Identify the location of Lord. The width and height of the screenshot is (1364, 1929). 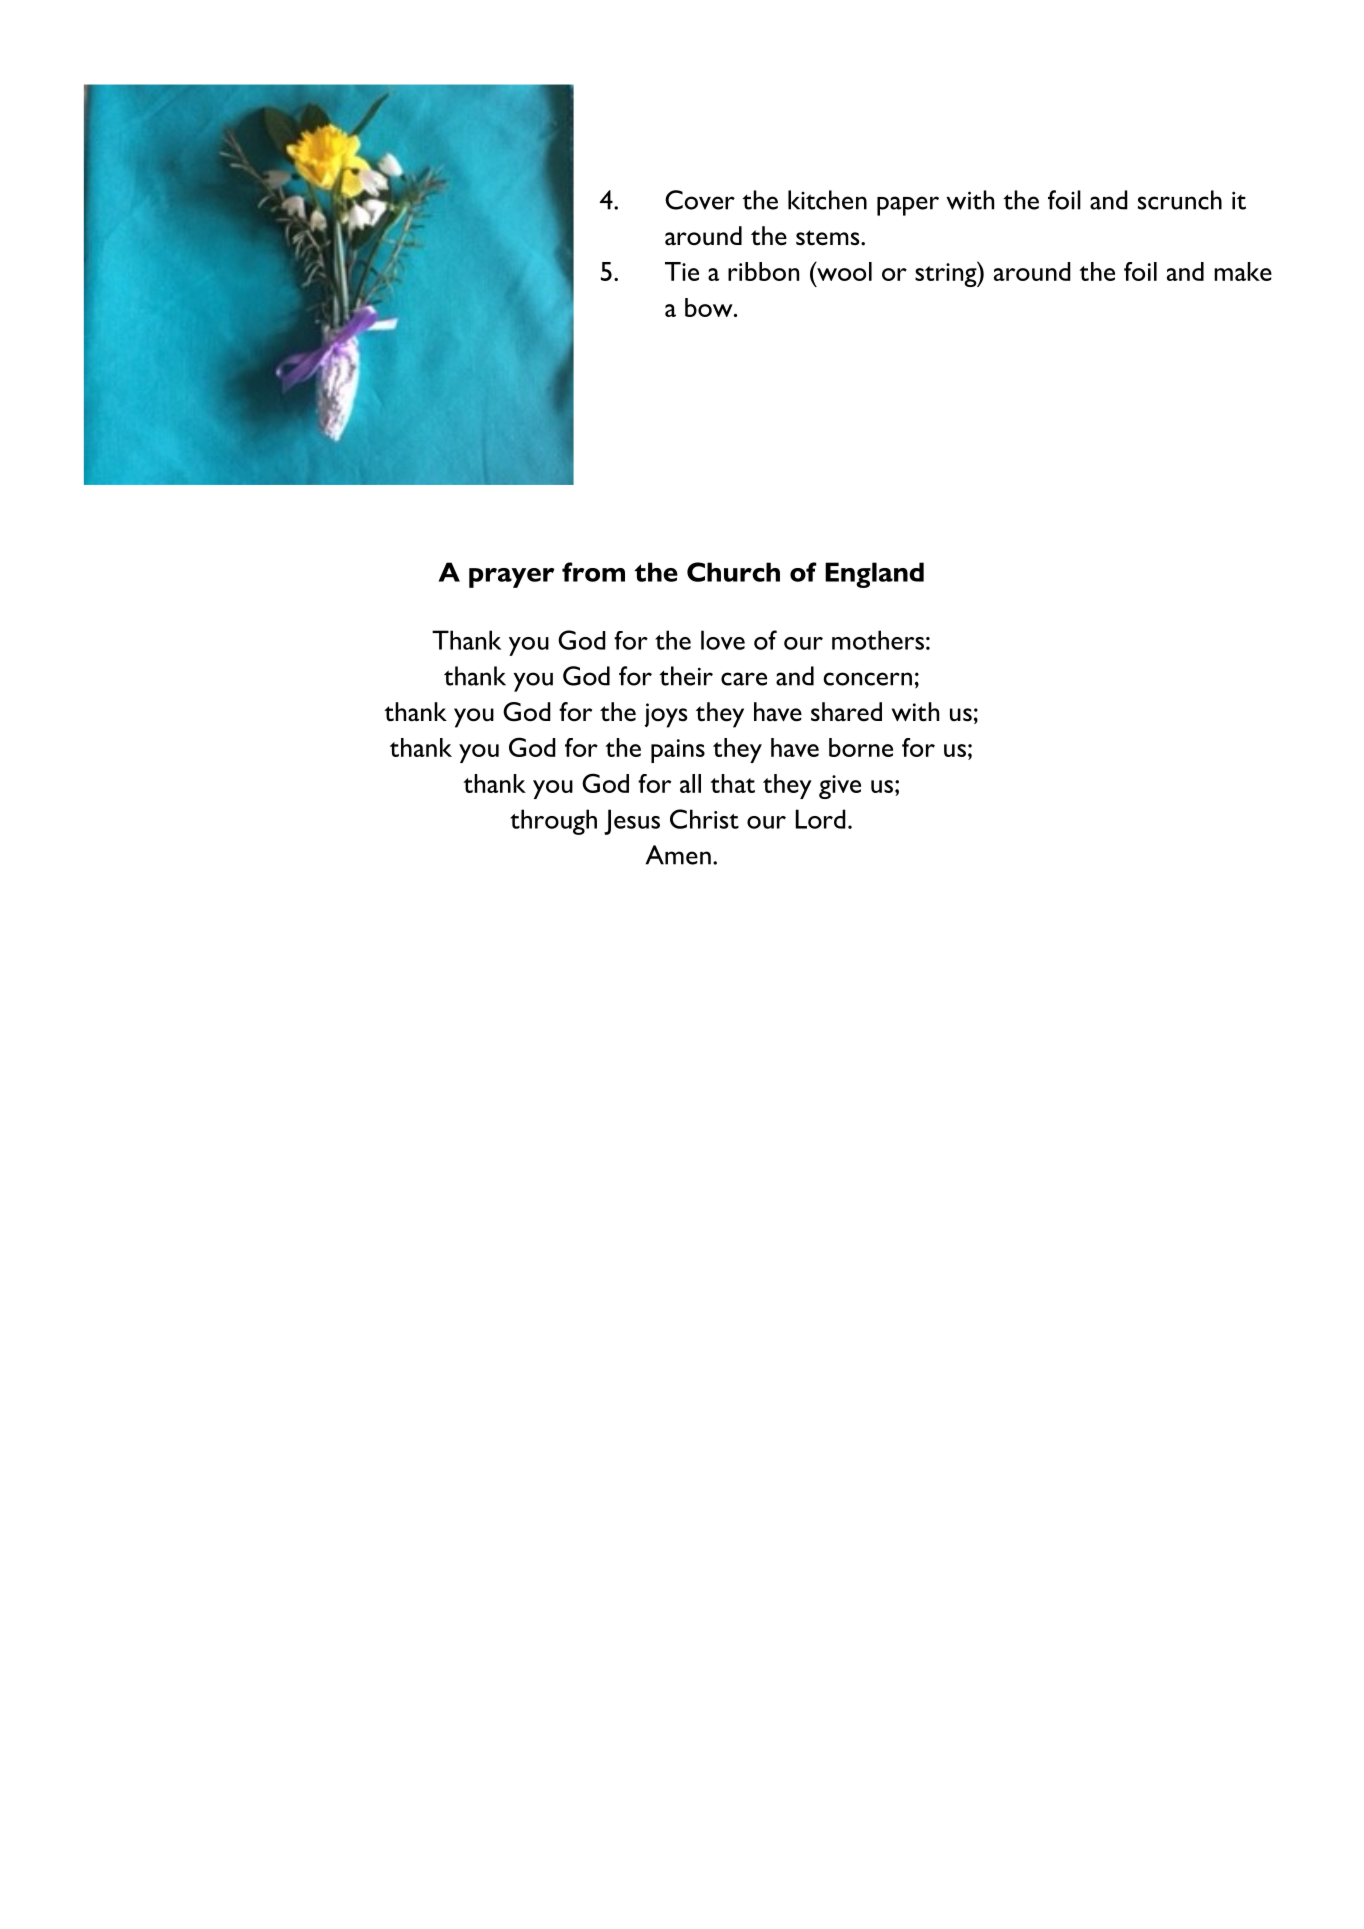
(821, 819).
